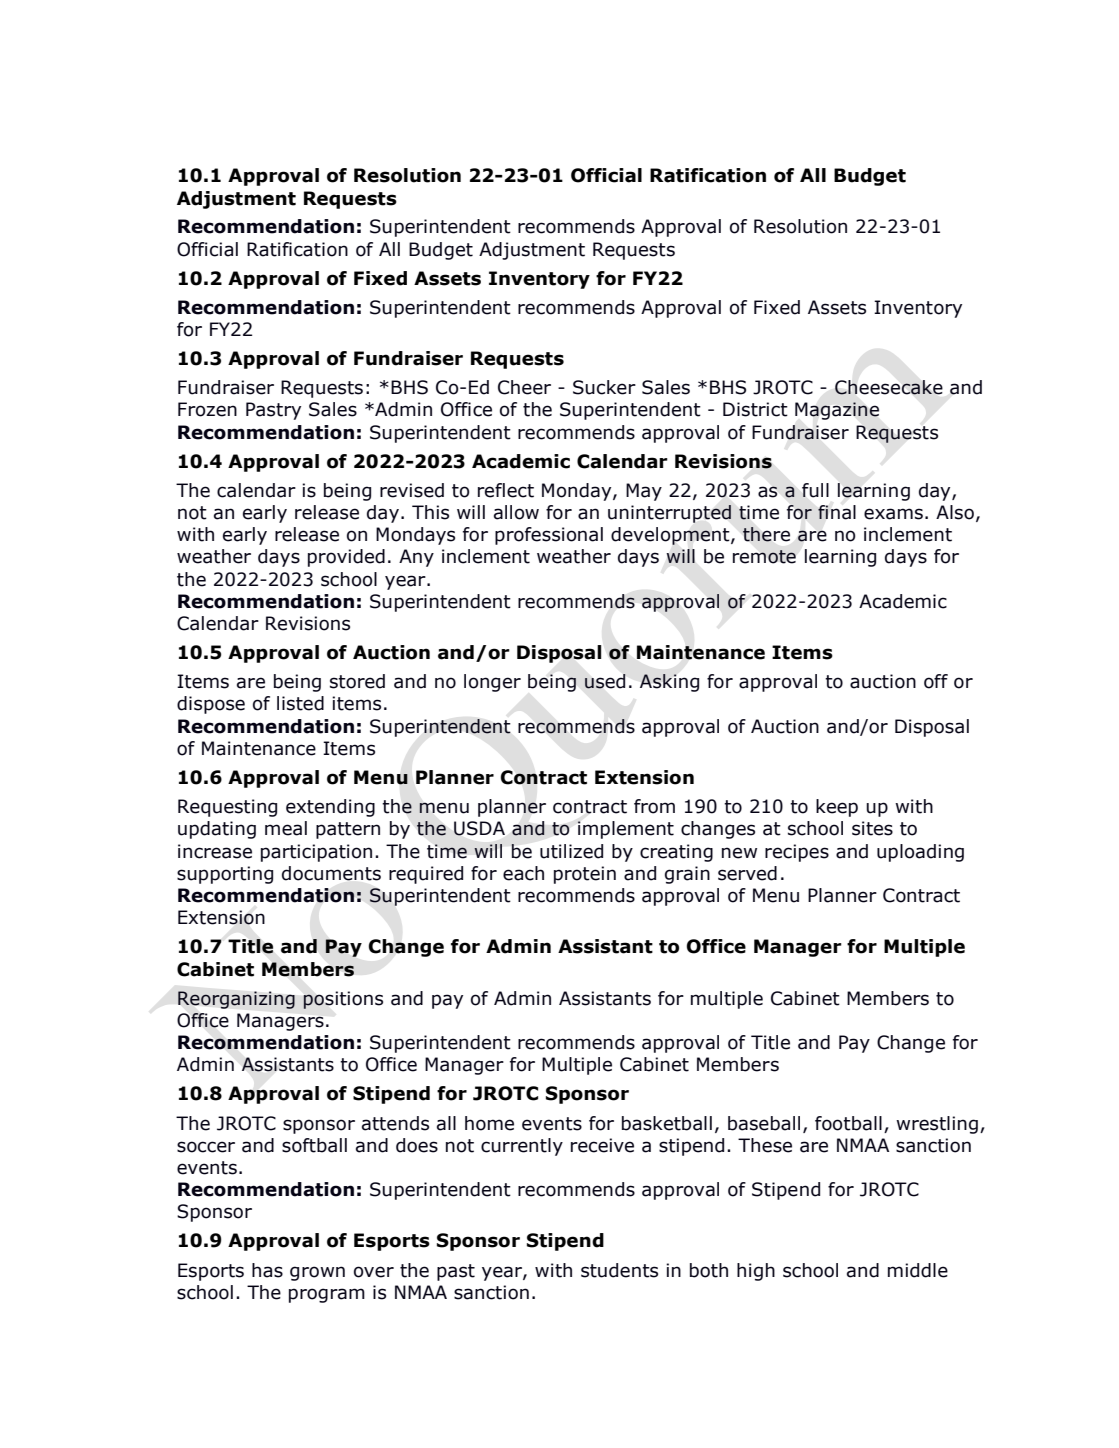 Image resolution: width=1119 pixels, height=1448 pixels. I want to click on positions, so click(343, 1000).
